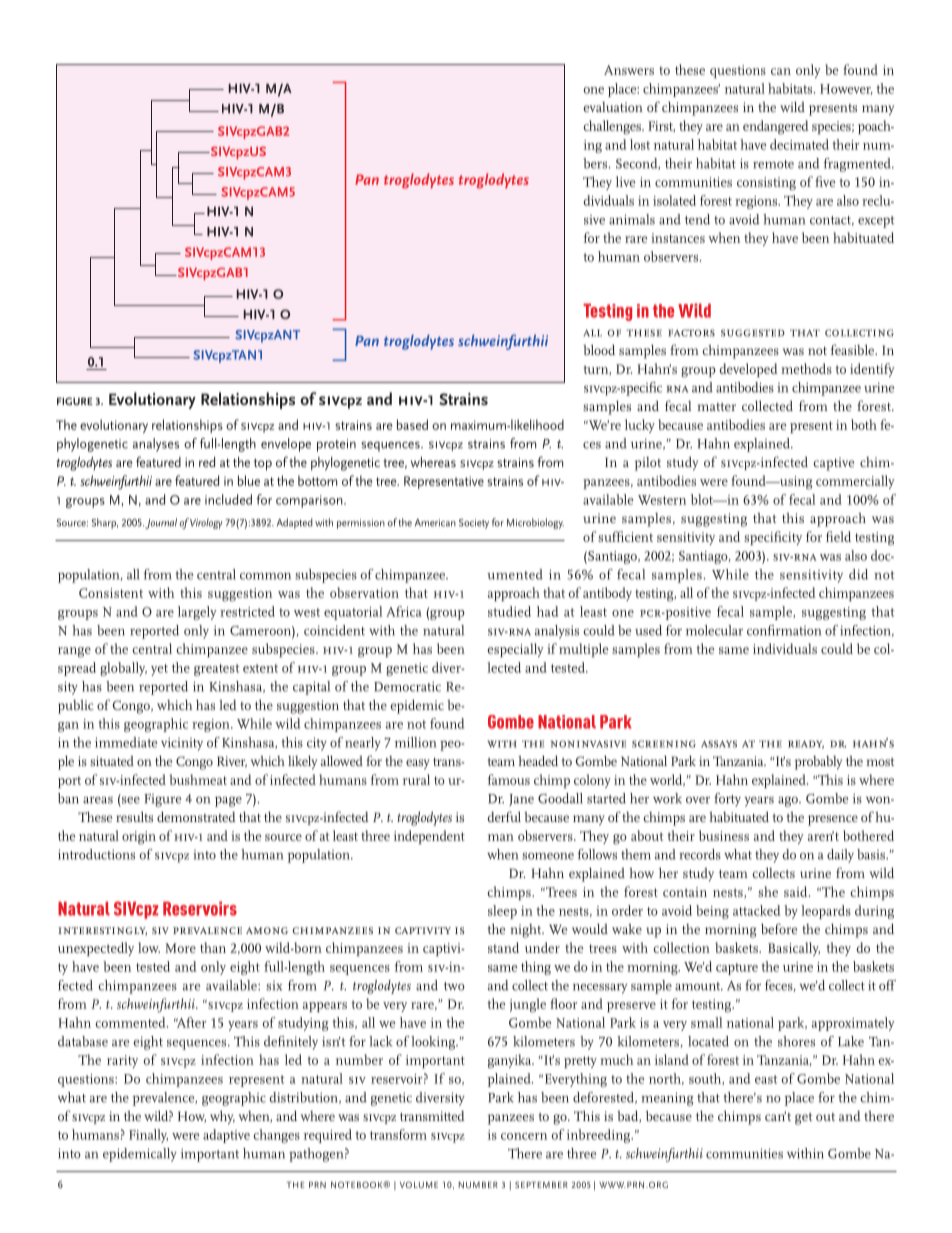  I want to click on get, so click(803, 1119).
